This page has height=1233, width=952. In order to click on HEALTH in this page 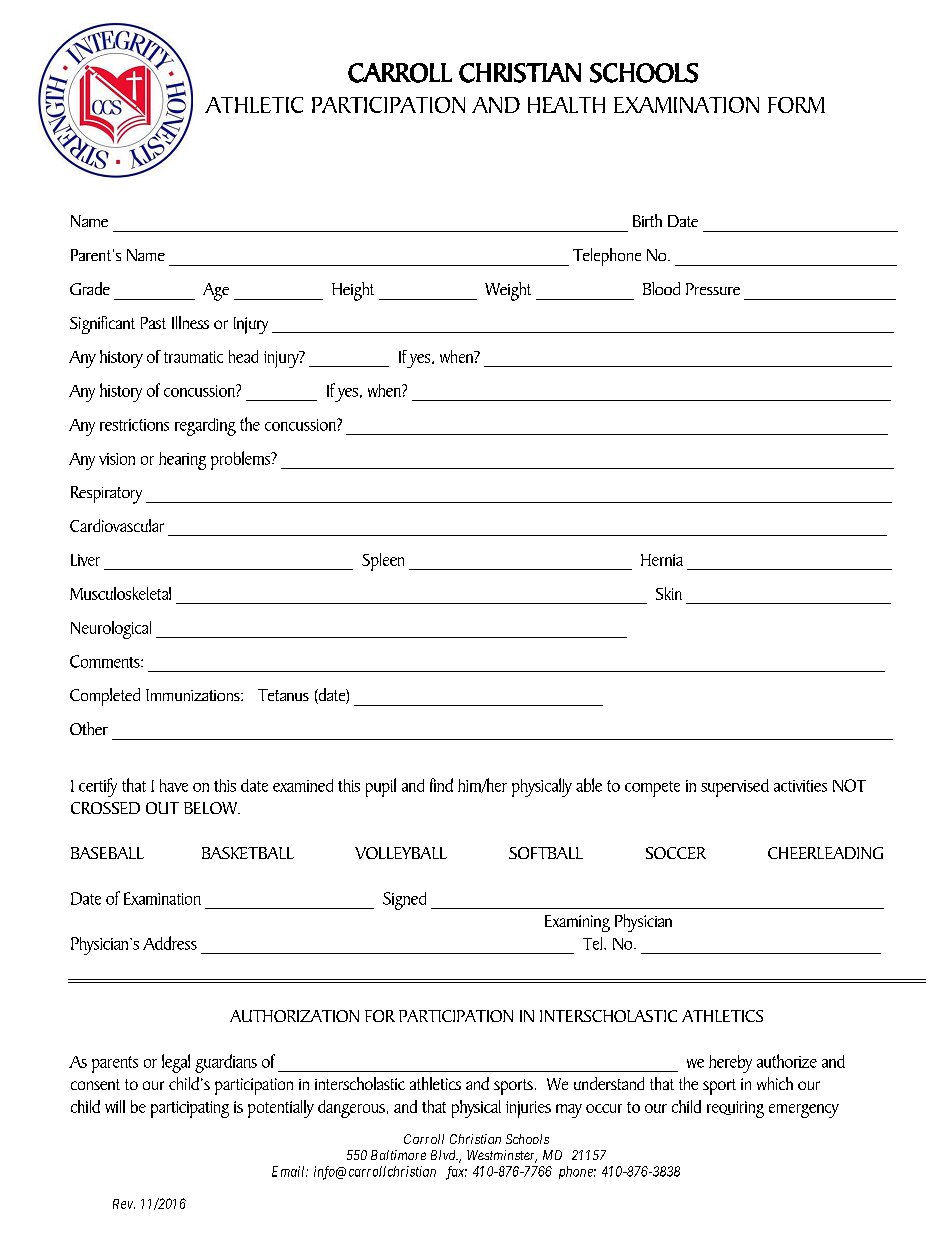, I will do `click(566, 105)`.
